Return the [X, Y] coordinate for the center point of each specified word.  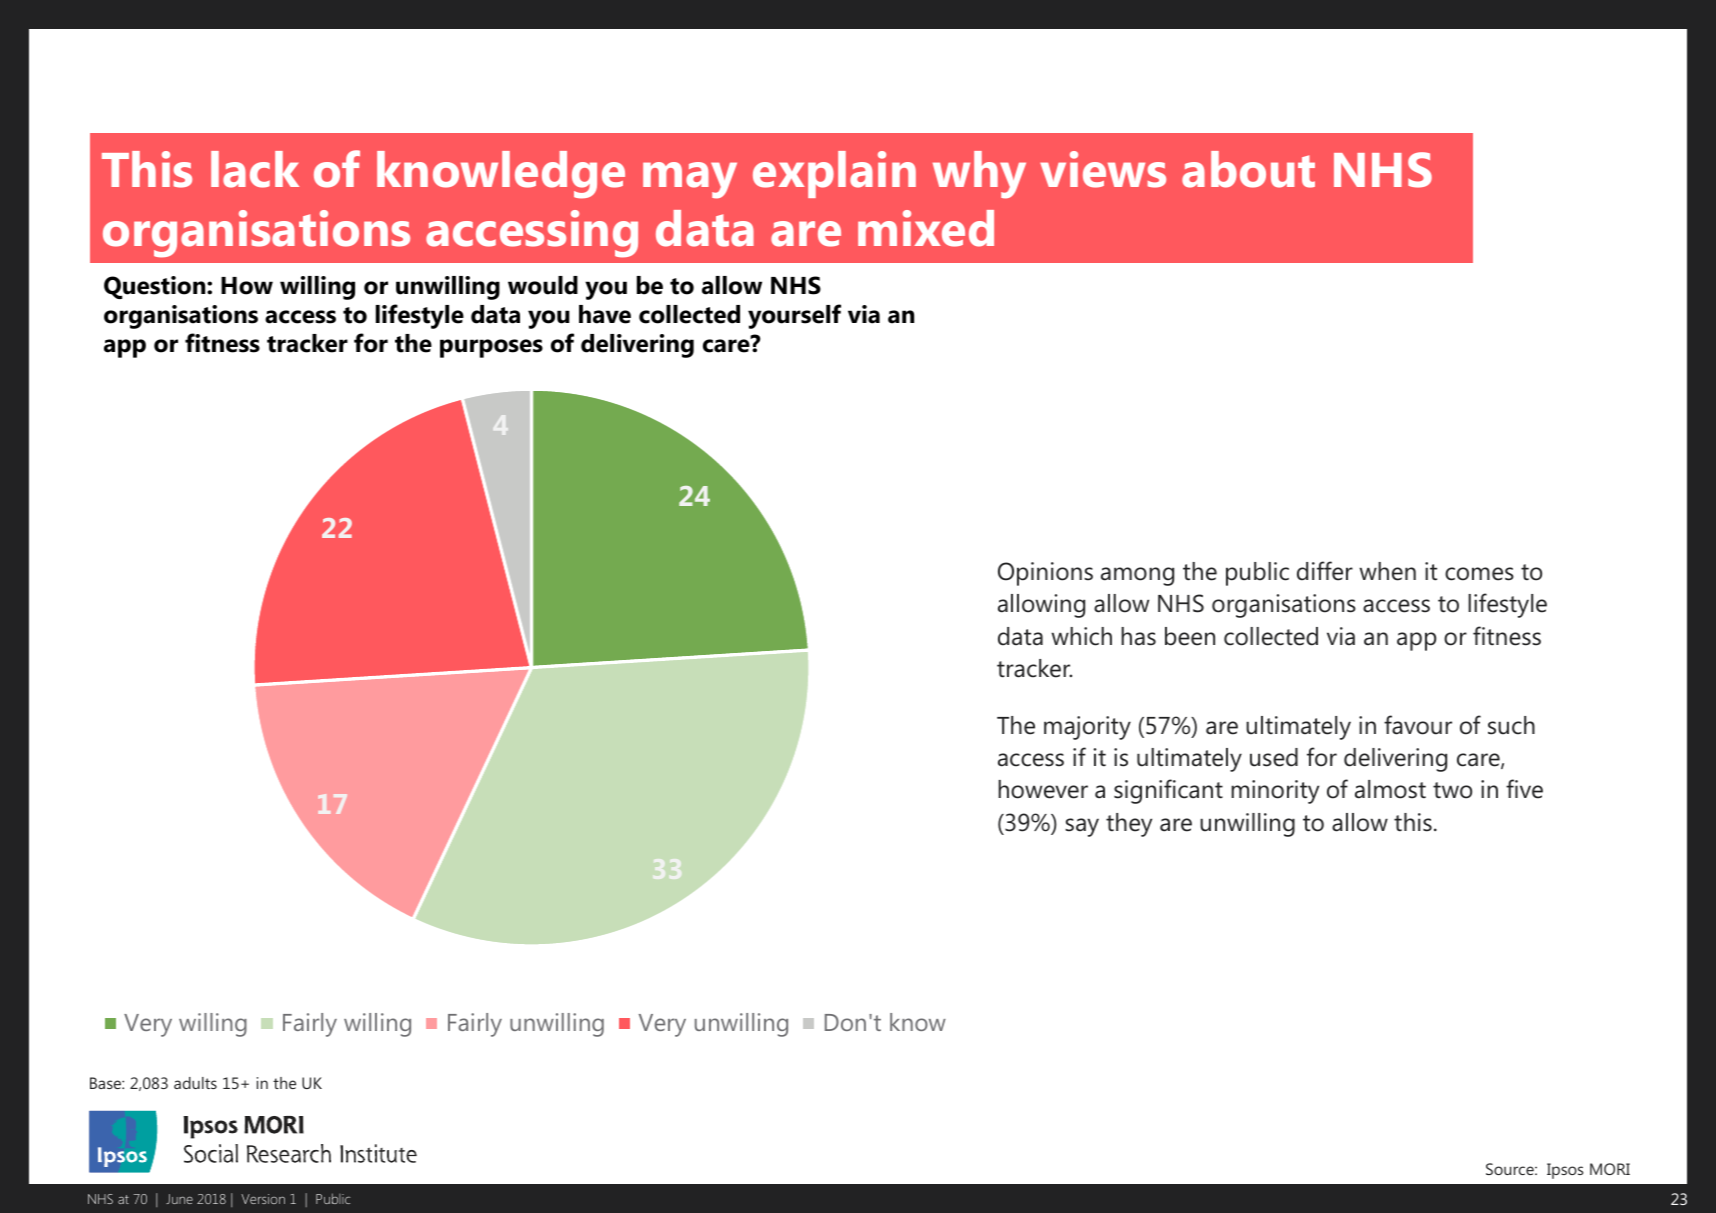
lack [255, 169]
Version [263, 1199]
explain [834, 174]
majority [1087, 728]
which [1081, 636]
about [1248, 169]
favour [1418, 725]
